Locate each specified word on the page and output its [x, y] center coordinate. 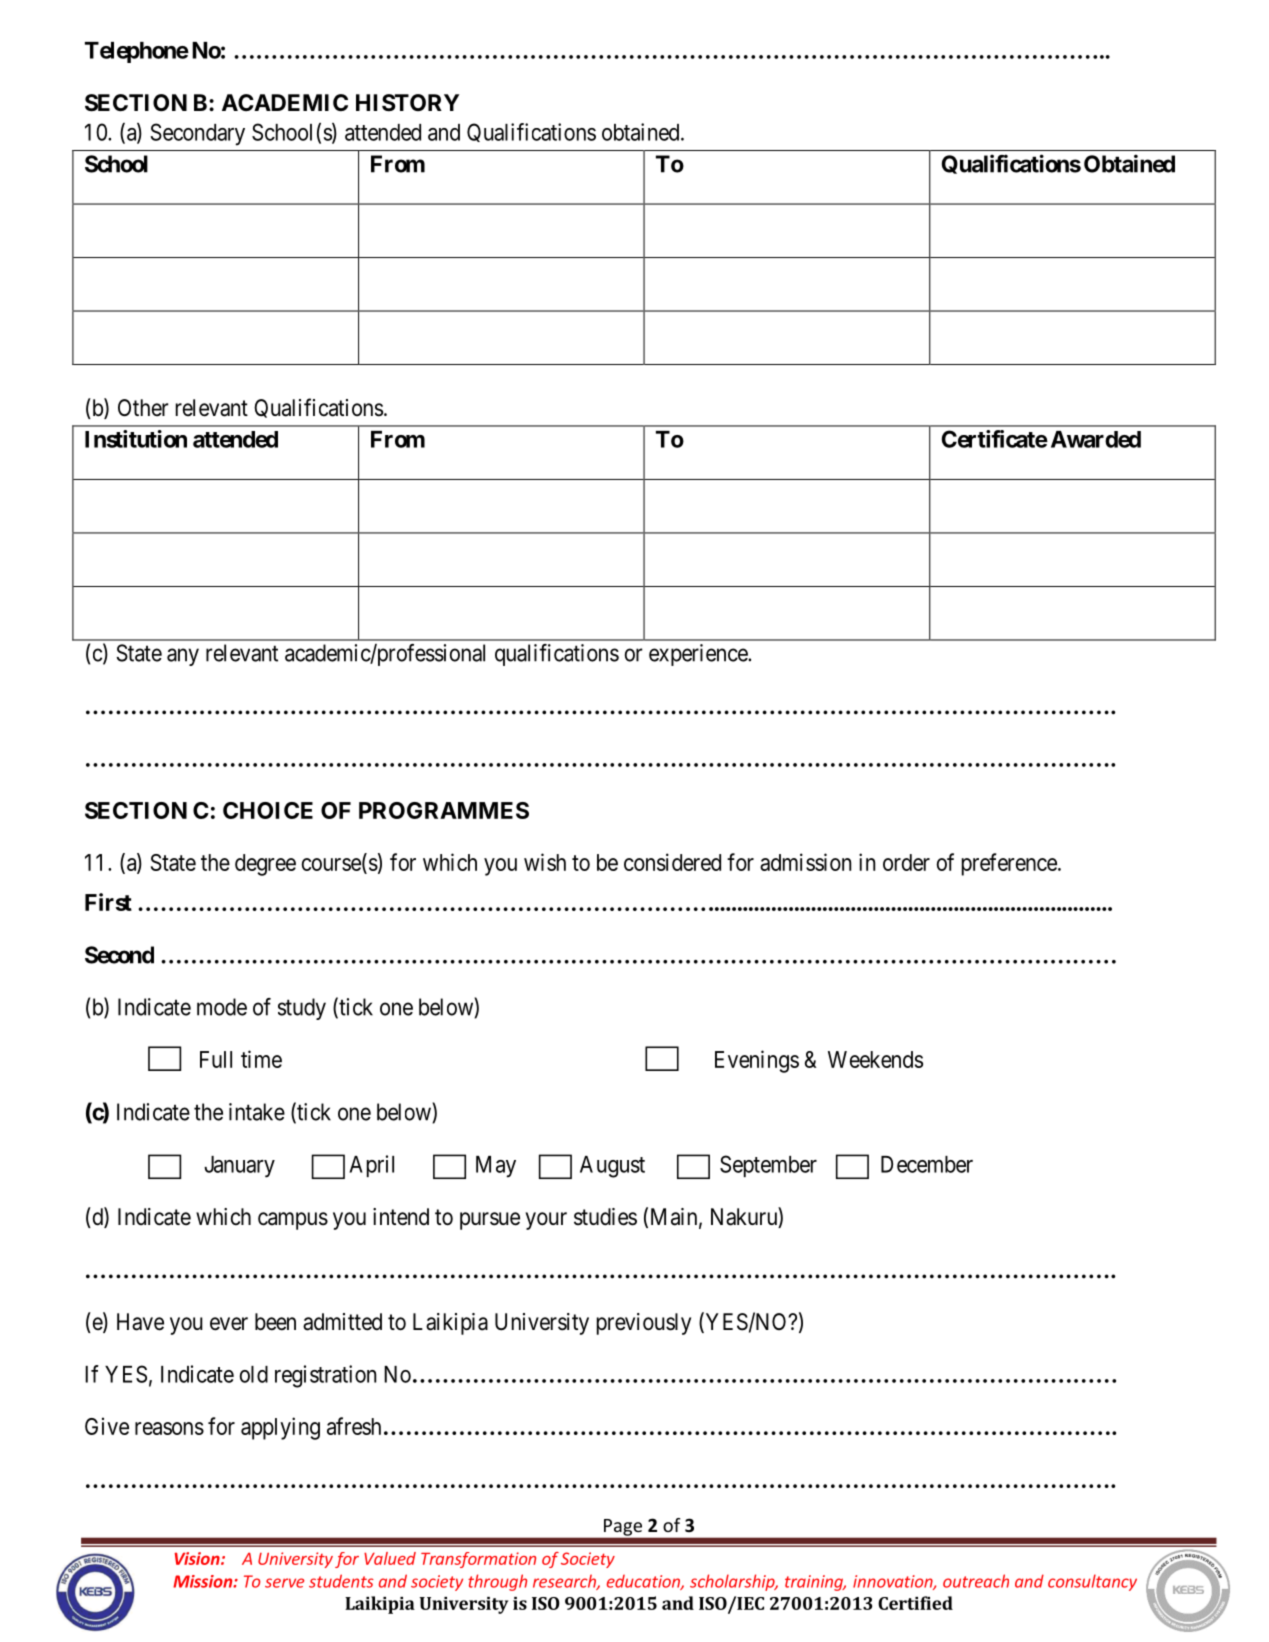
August [612, 1167]
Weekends [875, 1059]
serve [284, 1583]
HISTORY [407, 103]
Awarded [1096, 439]
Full [216, 1059]
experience [699, 655]
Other [143, 408]
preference [1009, 864]
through [497, 1582]
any [183, 657]
